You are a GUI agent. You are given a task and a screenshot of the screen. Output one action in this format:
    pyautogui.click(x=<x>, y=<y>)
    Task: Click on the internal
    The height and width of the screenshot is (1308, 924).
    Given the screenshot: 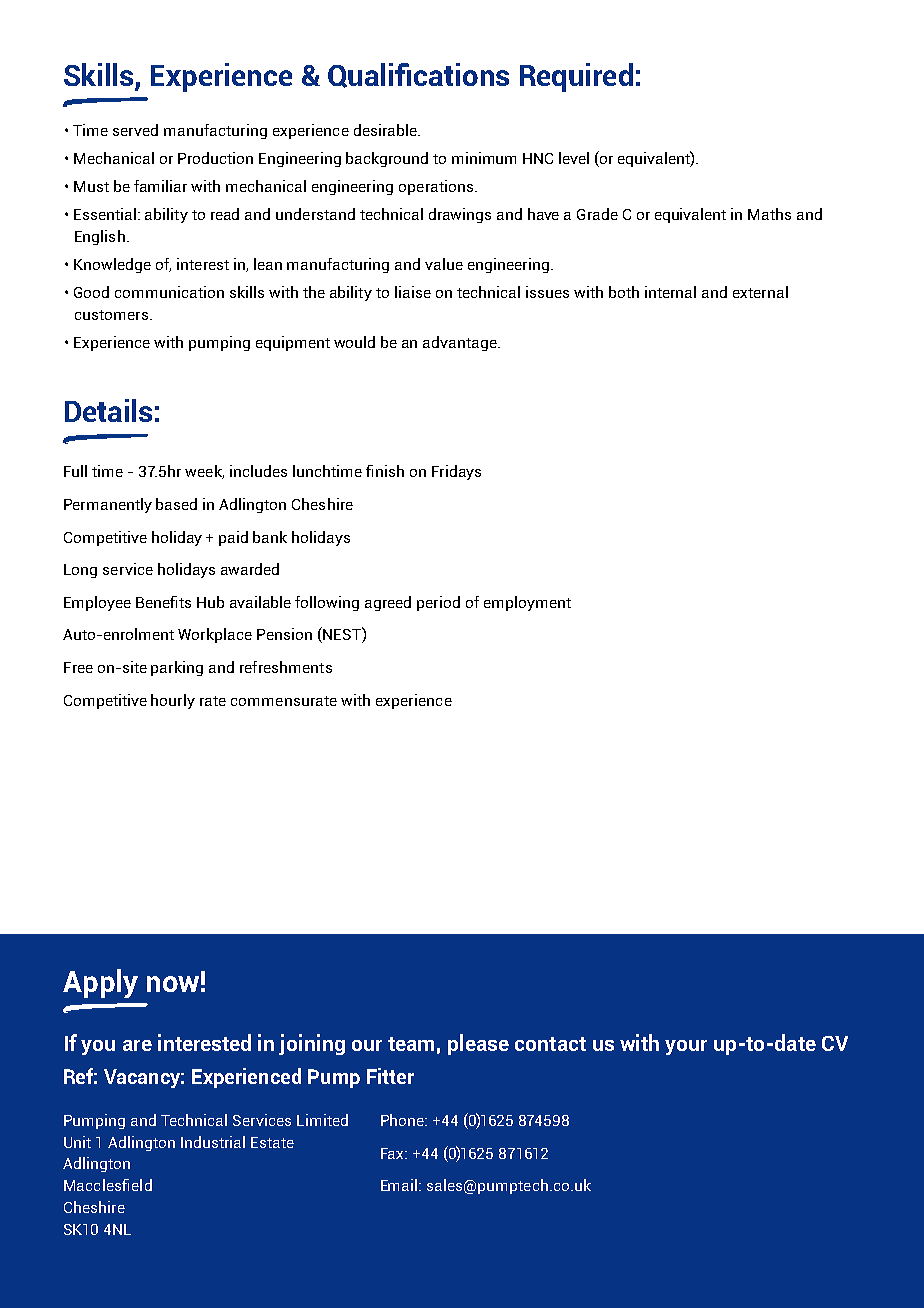 What is the action you would take?
    pyautogui.click(x=670, y=292)
